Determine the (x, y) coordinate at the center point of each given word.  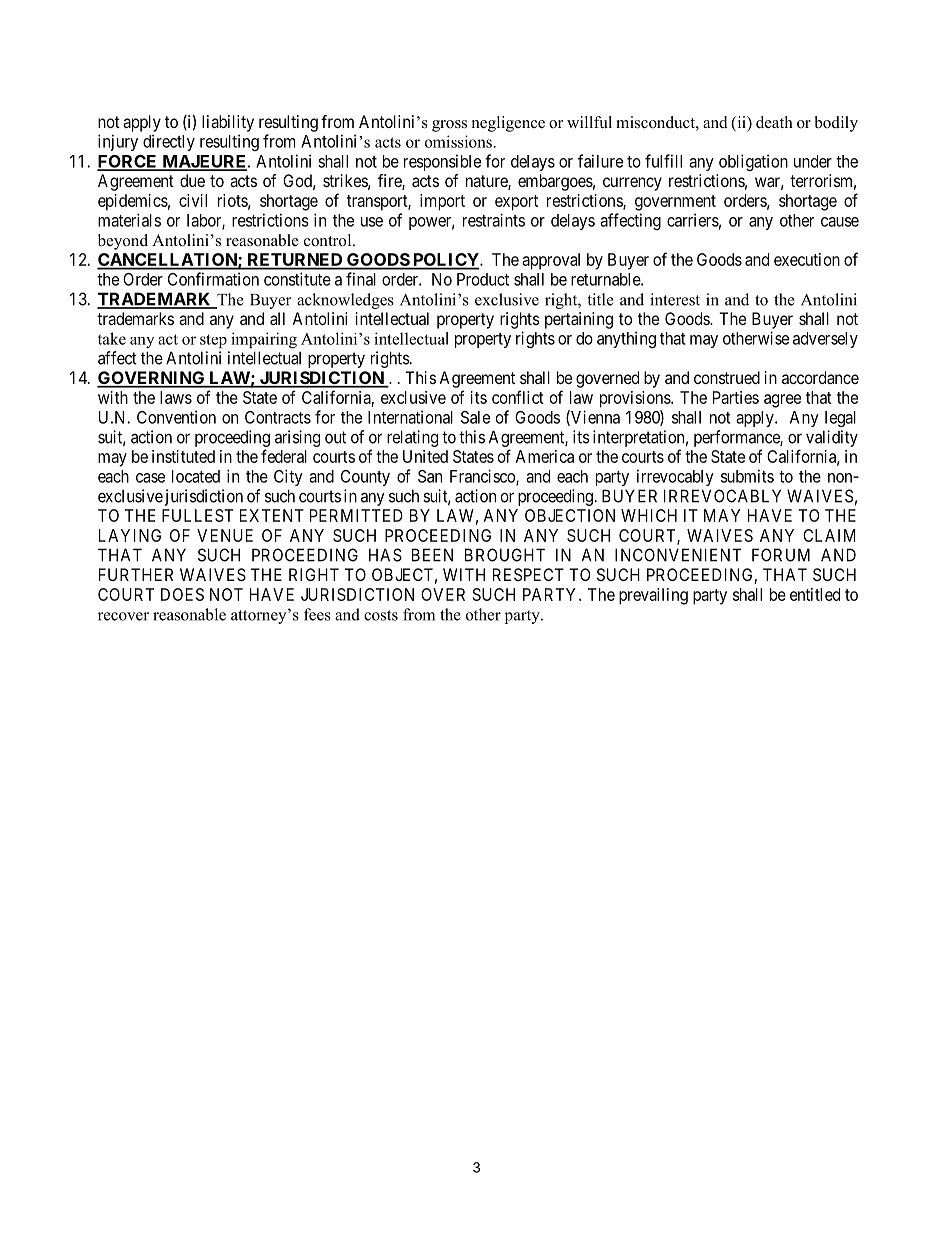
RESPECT (528, 574)
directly (169, 142)
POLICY (445, 261)
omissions (458, 141)
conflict (518, 397)
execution (807, 259)
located (196, 476)
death (774, 122)
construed (727, 377)
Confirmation (213, 279)
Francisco (483, 477)
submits (747, 476)
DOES (182, 594)
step (213, 341)
